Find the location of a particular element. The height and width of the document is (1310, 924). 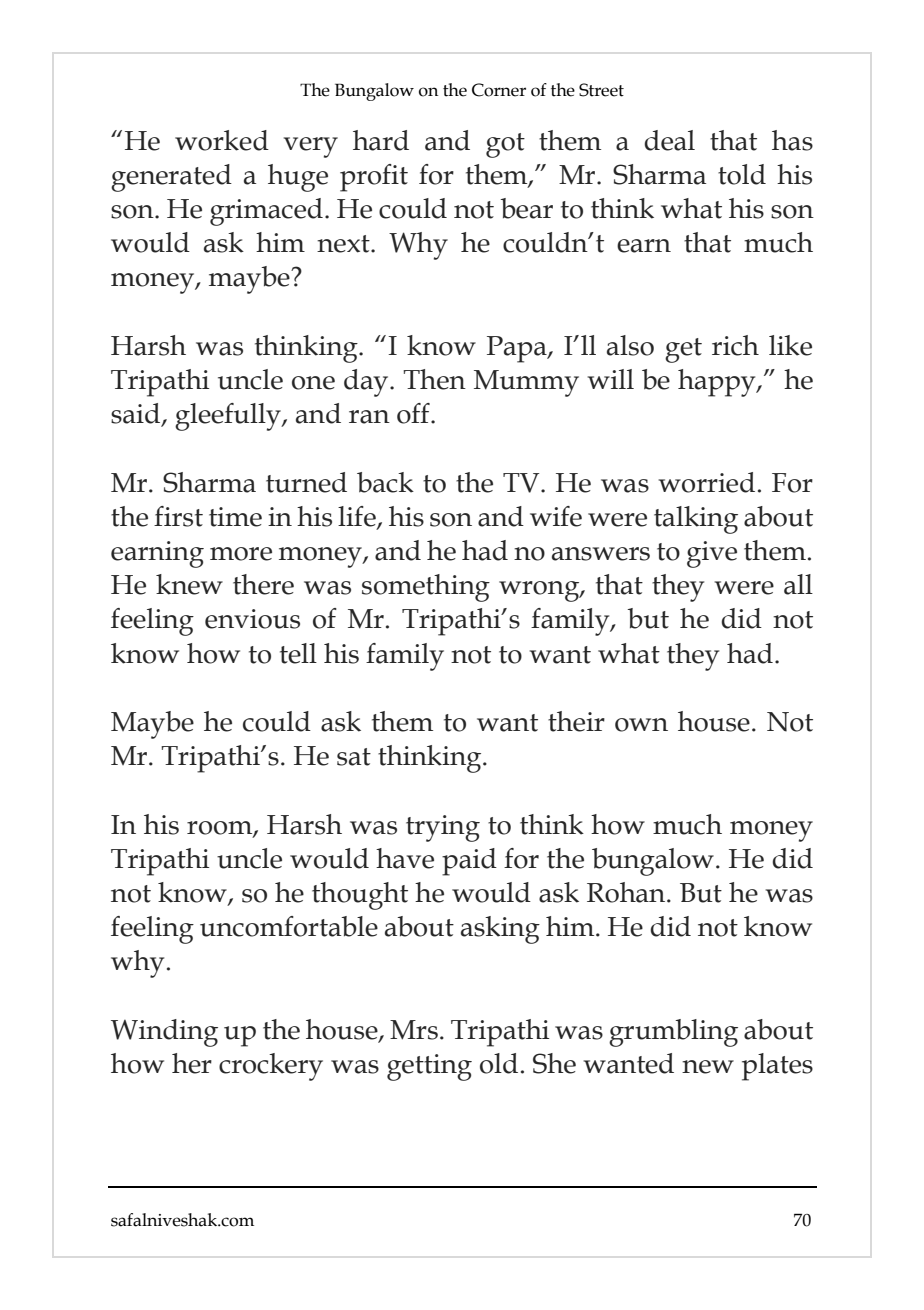

something is located at coordinates (426, 588).
